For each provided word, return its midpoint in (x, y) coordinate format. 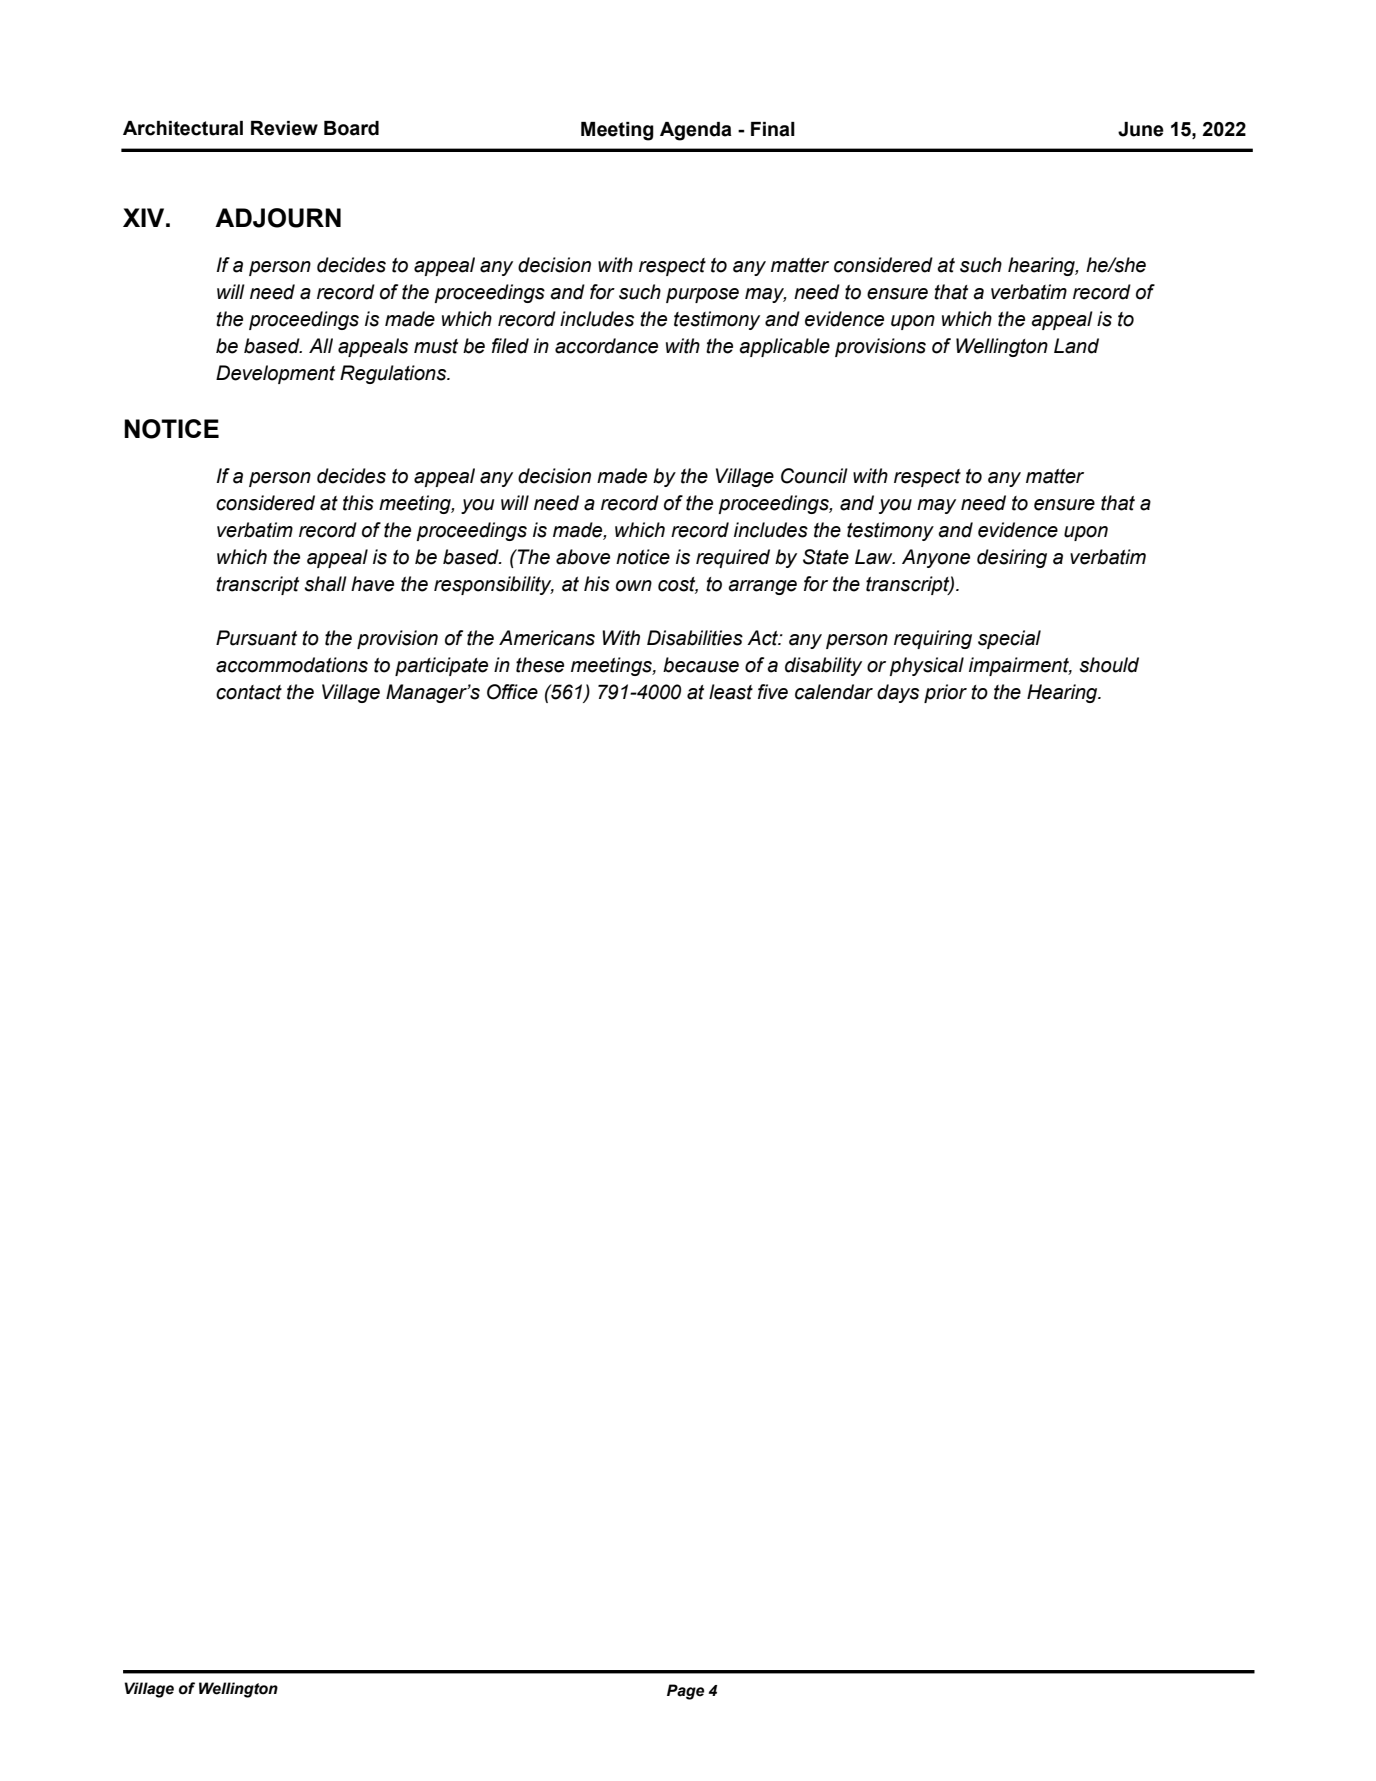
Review (284, 128)
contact (249, 692)
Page (685, 1692)
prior (945, 693)
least (731, 692)
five (773, 692)
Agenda (696, 131)
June (1141, 129)
